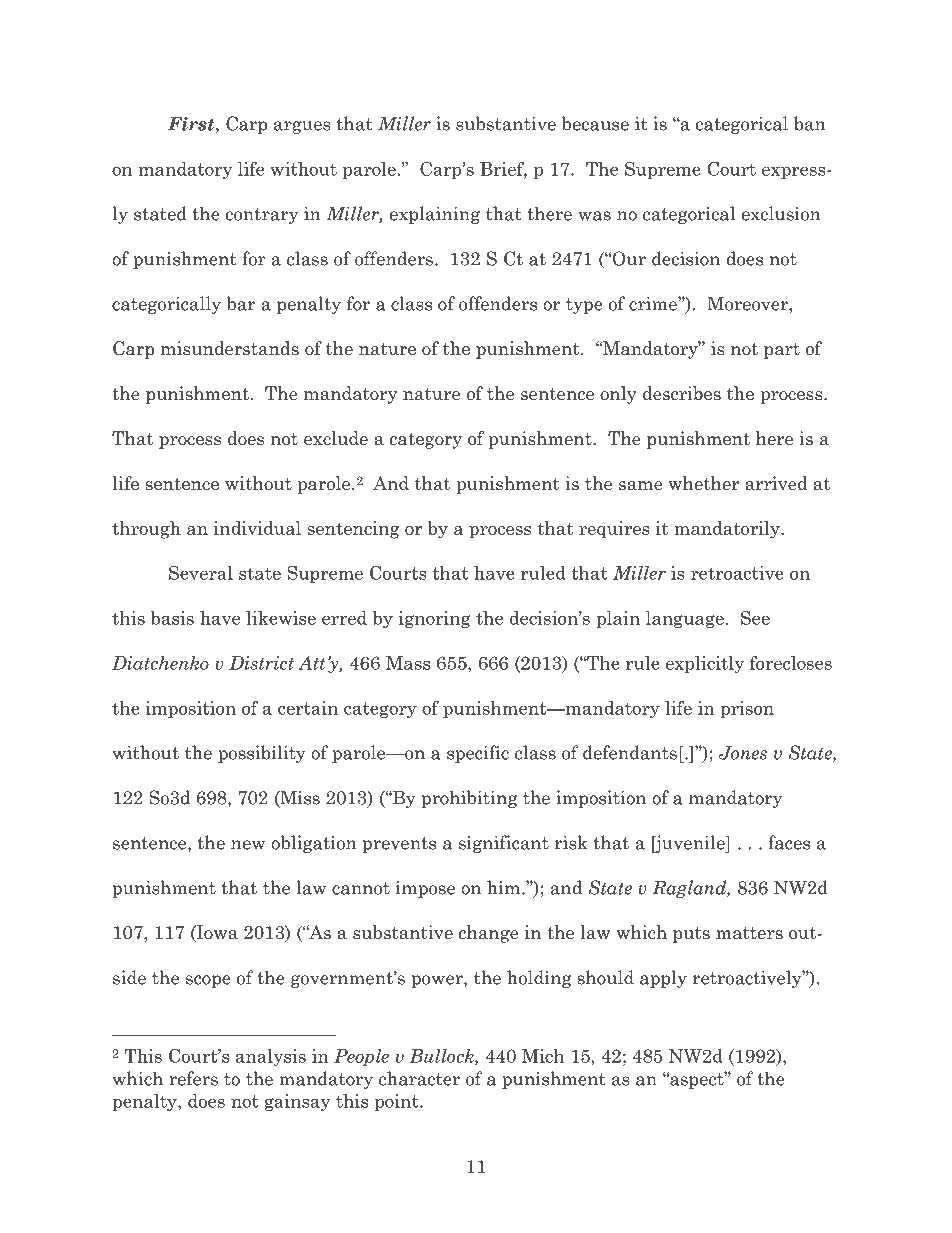 The width and height of the document is (952, 1233). I want to click on ban, so click(810, 123).
